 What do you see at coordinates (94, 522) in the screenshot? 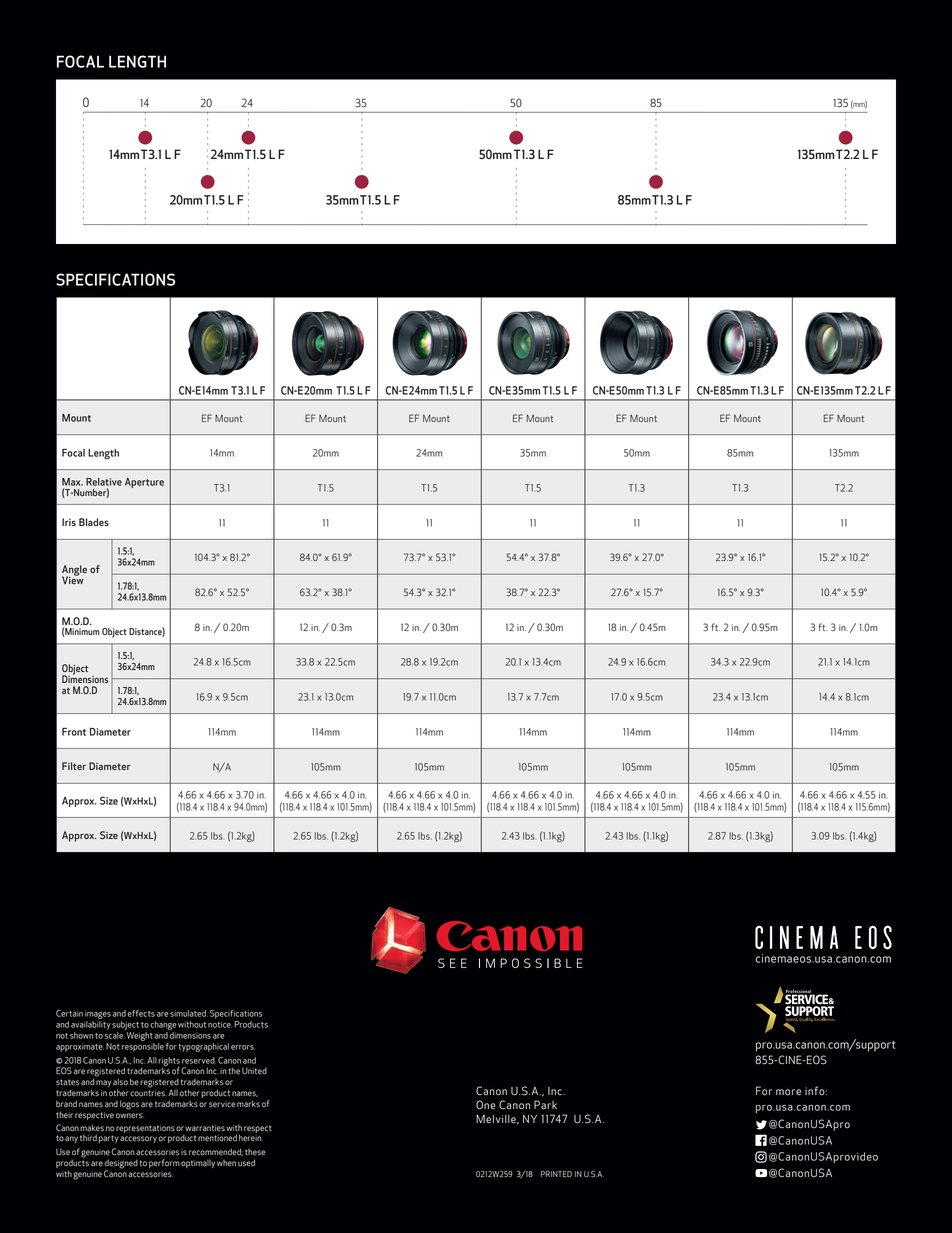
I see `Blades` at bounding box center [94, 522].
